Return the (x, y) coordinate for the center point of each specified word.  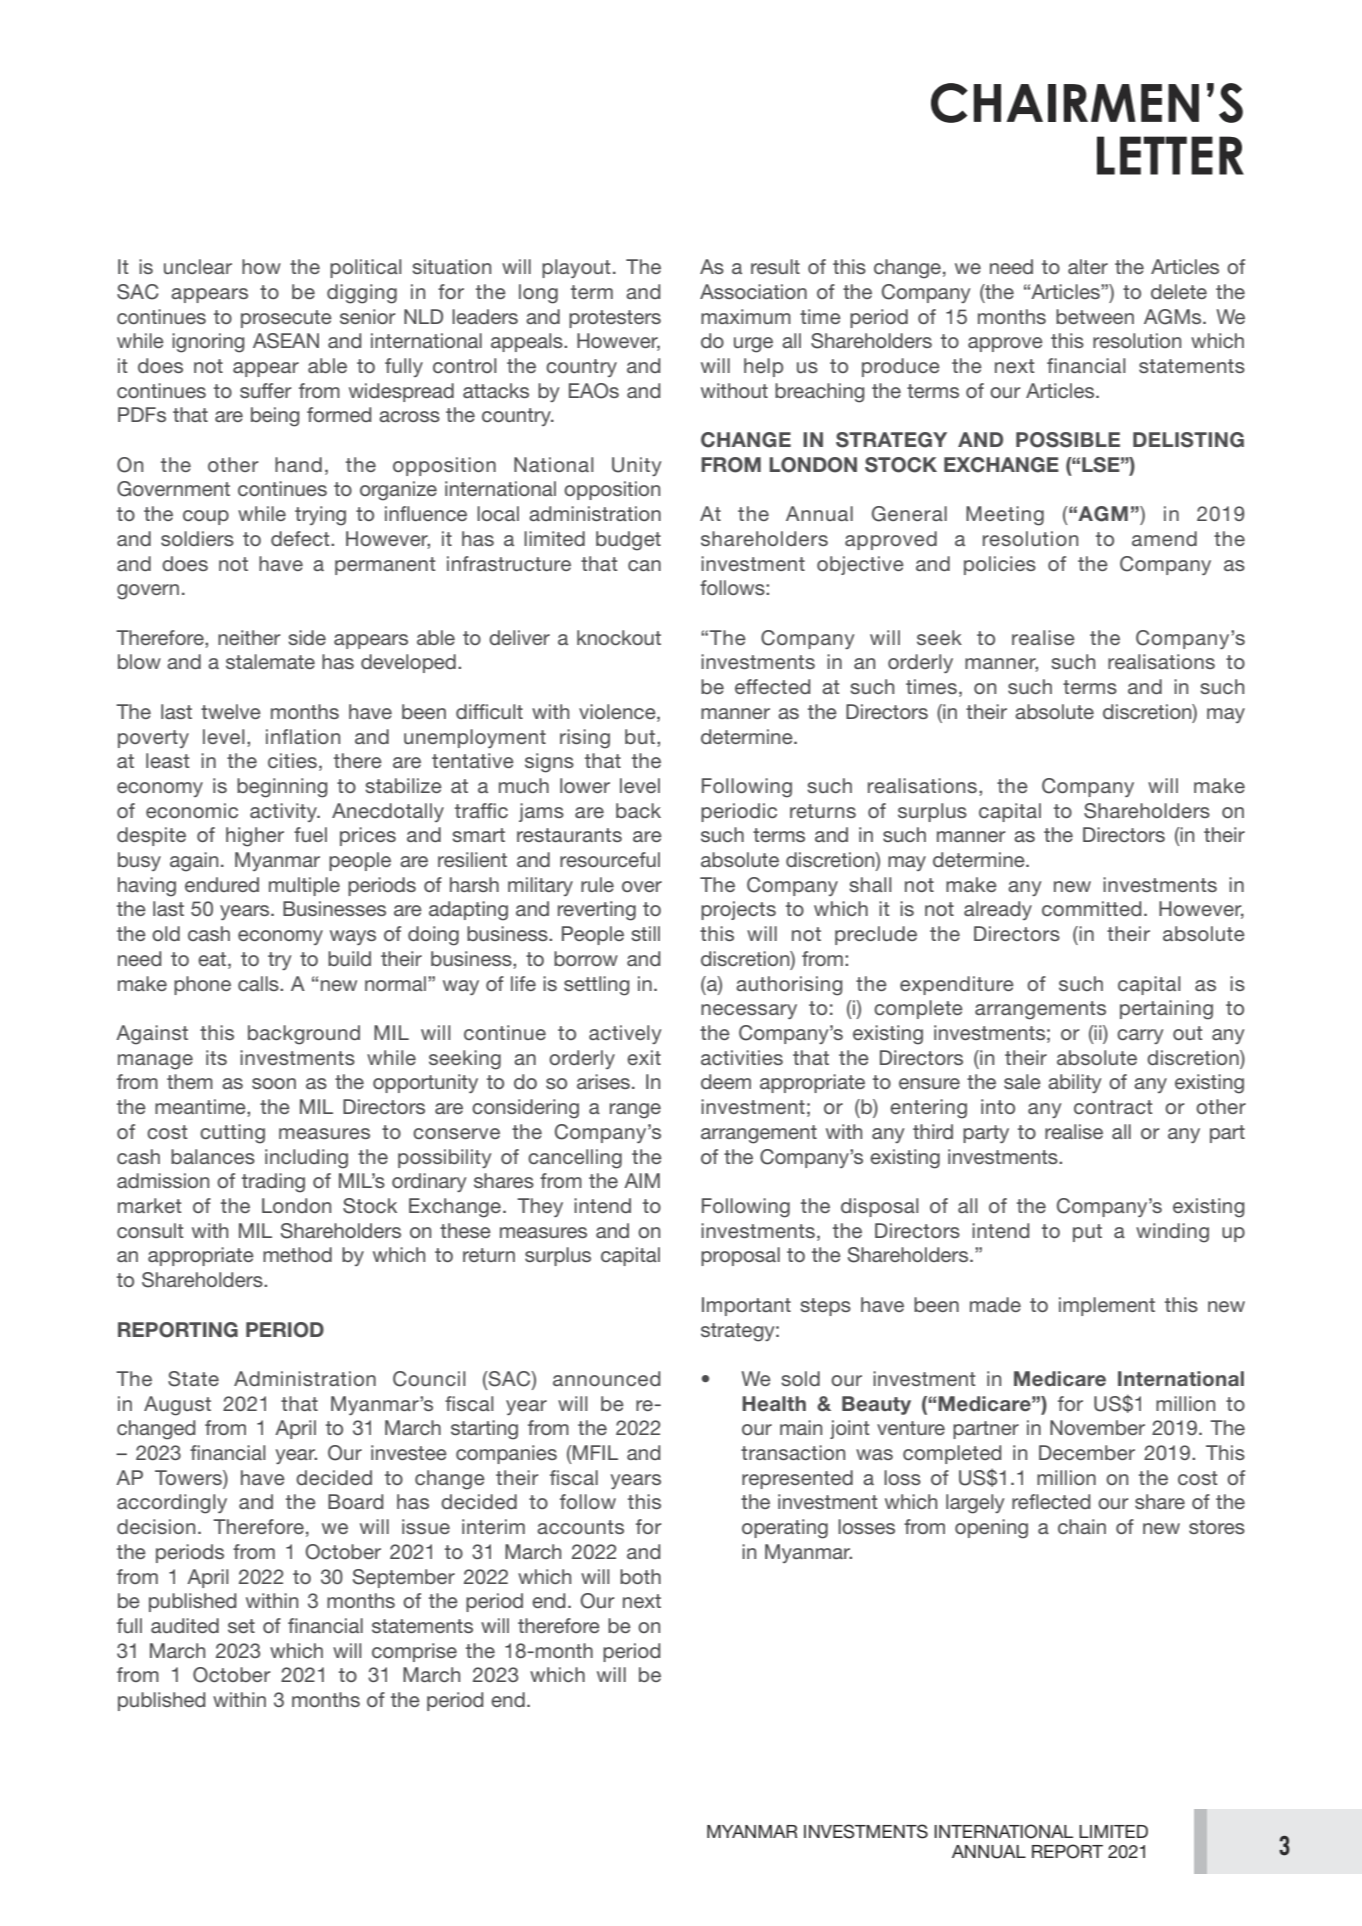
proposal (740, 1256)
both (640, 1576)
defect (301, 538)
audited (185, 1625)
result (775, 266)
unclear (198, 266)
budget (628, 541)
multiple (304, 886)
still (645, 933)
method (297, 1254)
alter (1088, 266)
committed (1091, 908)
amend (1164, 538)
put (1087, 1233)
